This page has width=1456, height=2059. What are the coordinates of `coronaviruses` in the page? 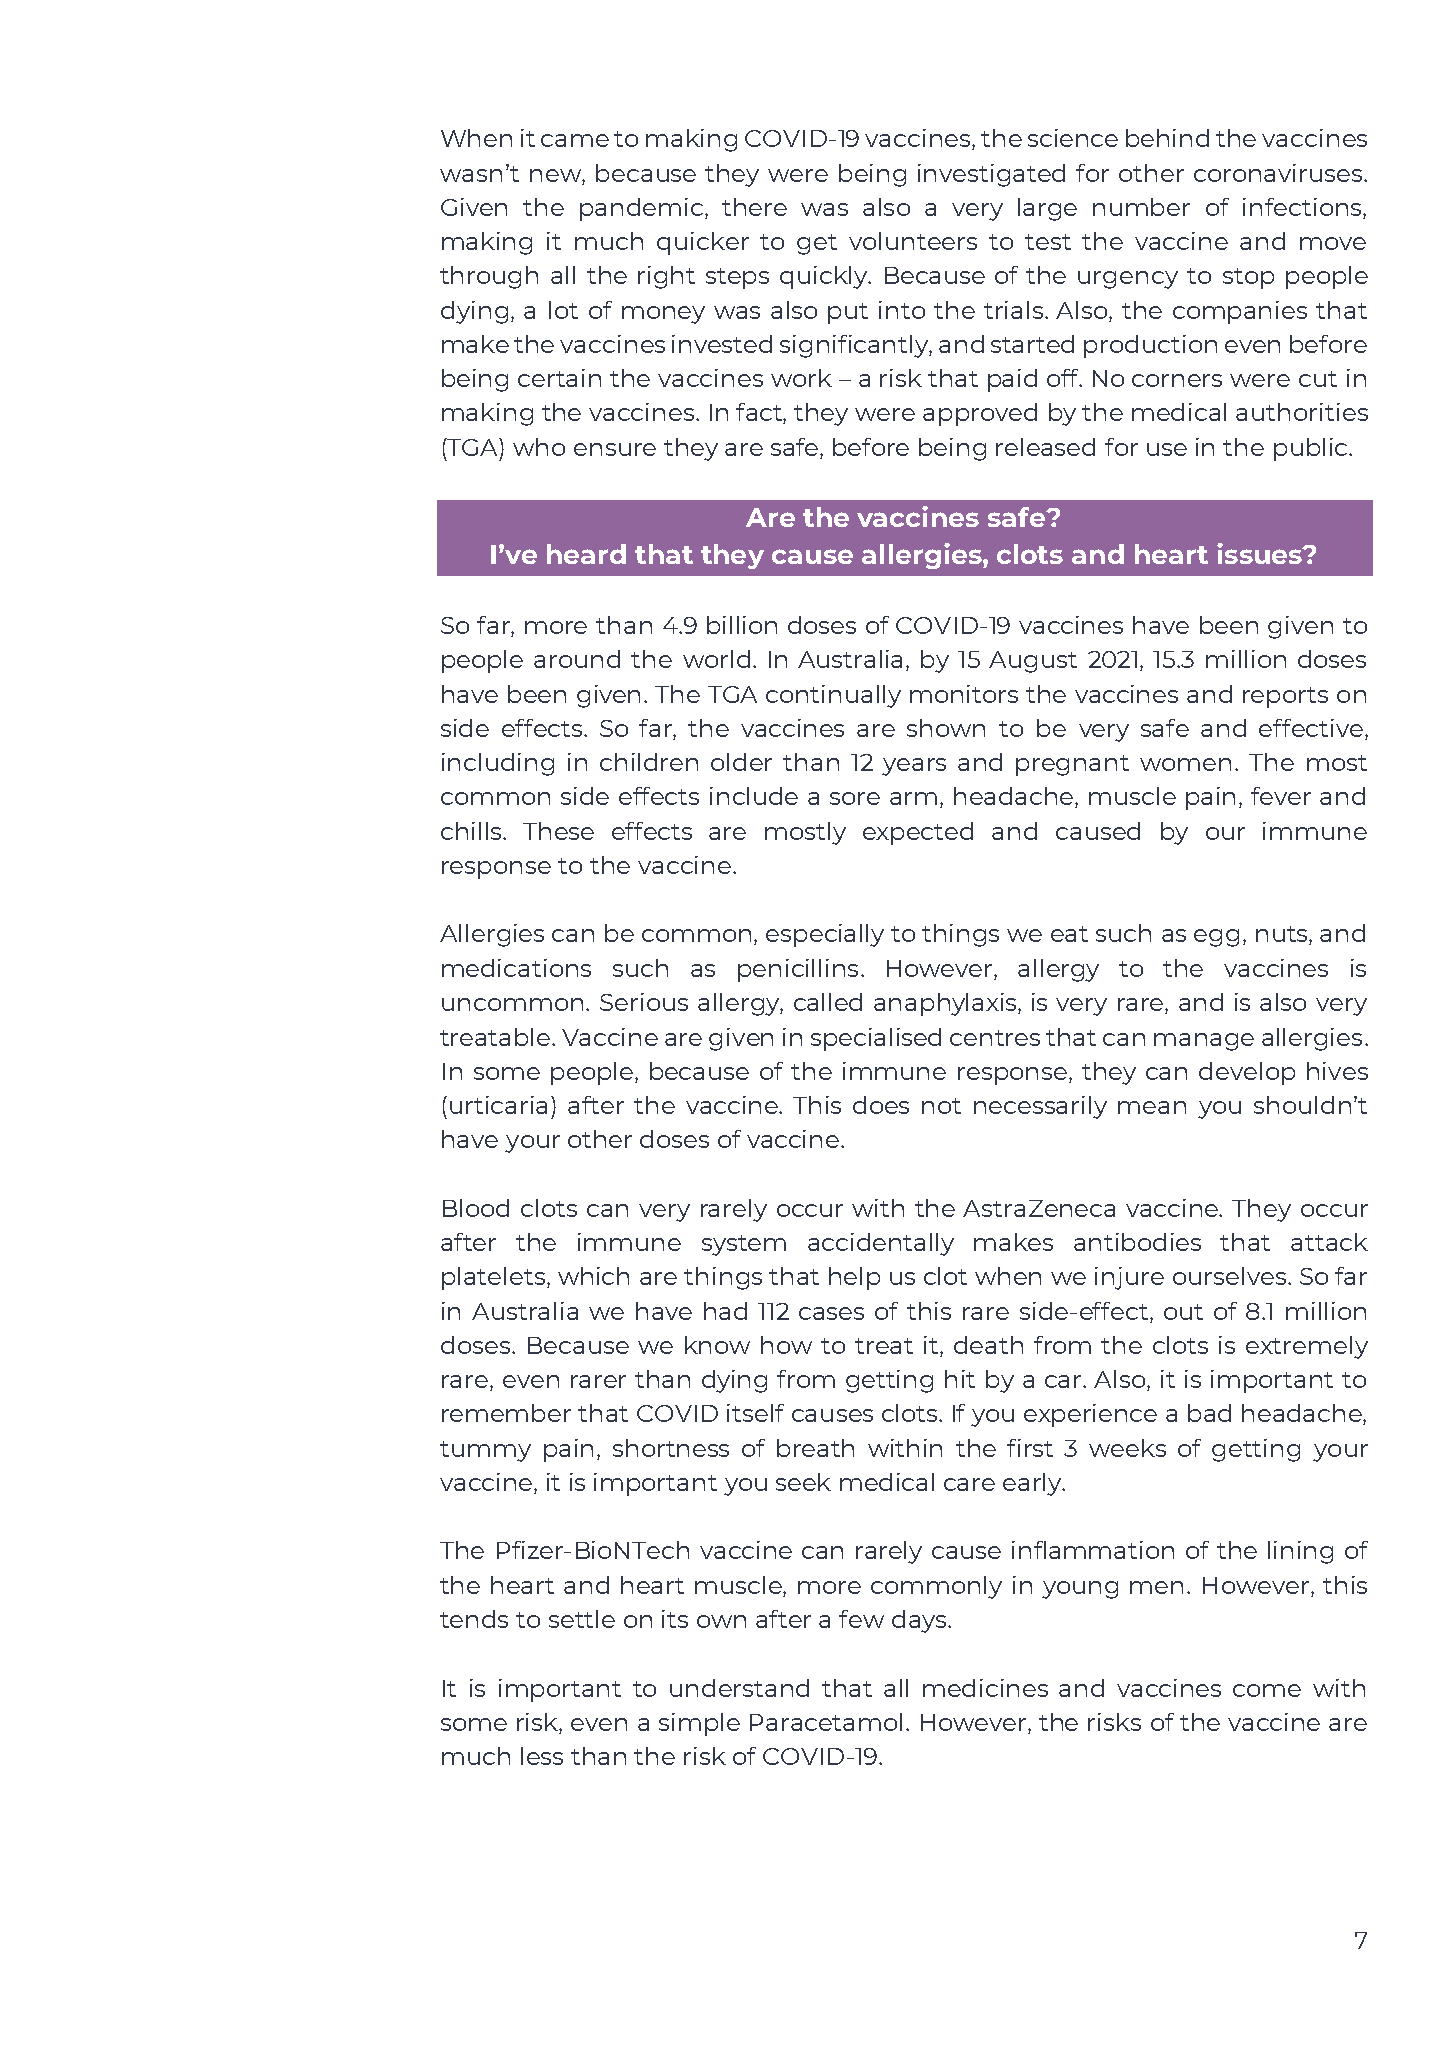 It's located at (1279, 173).
